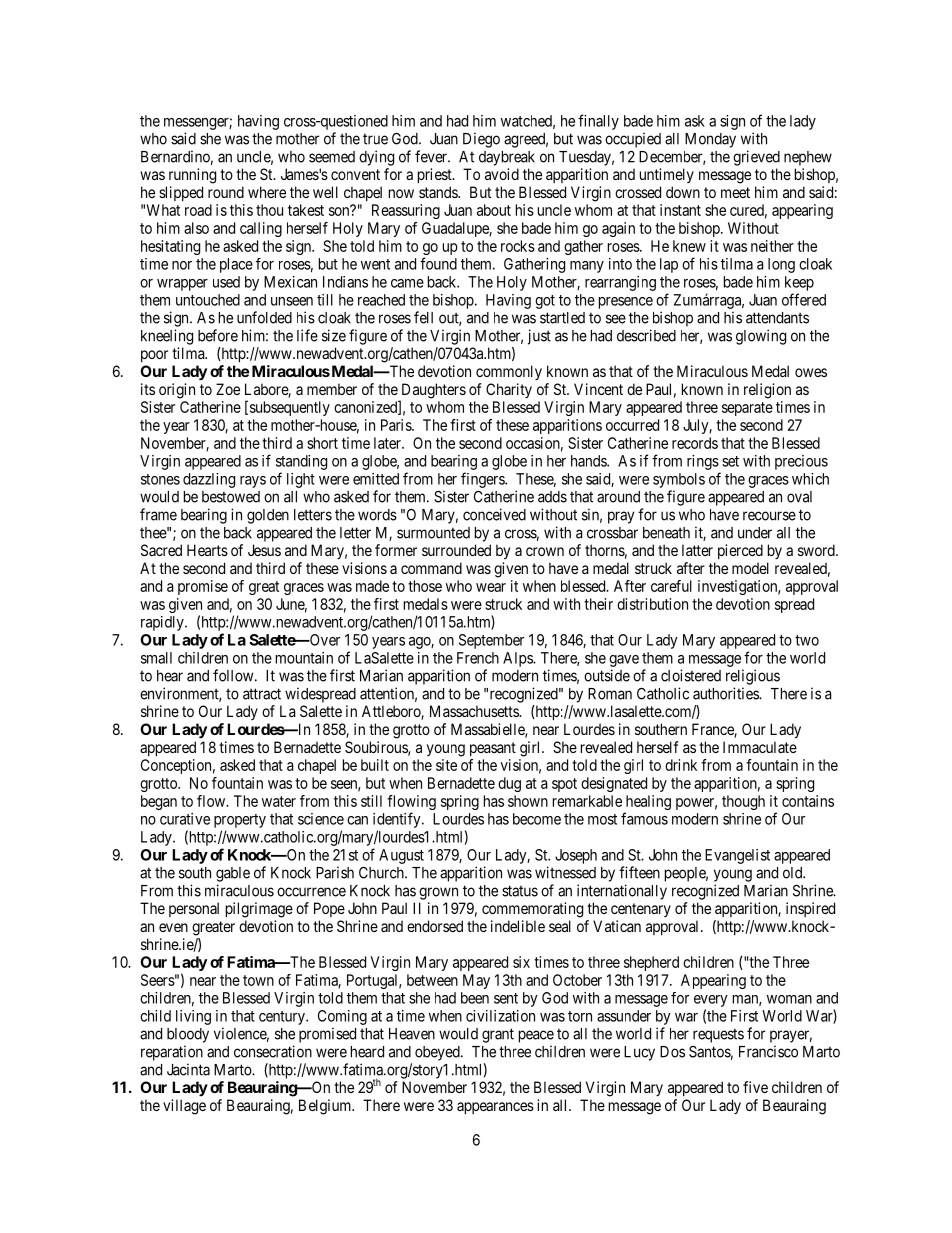 This screenshot has height=1233, width=952. I want to click on running, so click(192, 176).
